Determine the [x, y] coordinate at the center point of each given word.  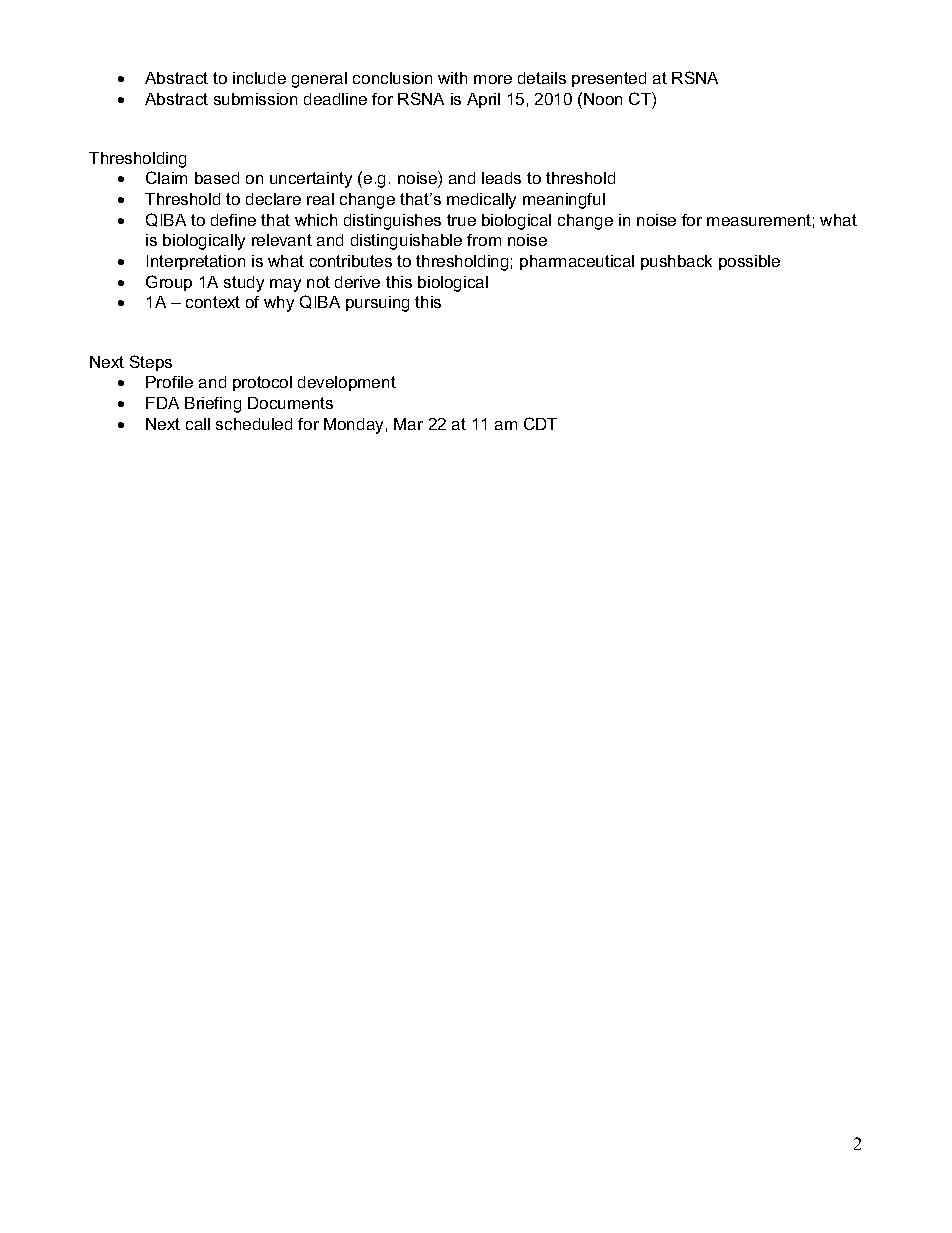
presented [609, 79]
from [484, 240]
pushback [676, 262]
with [452, 78]
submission [255, 99]
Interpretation [196, 262]
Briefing [213, 405]
